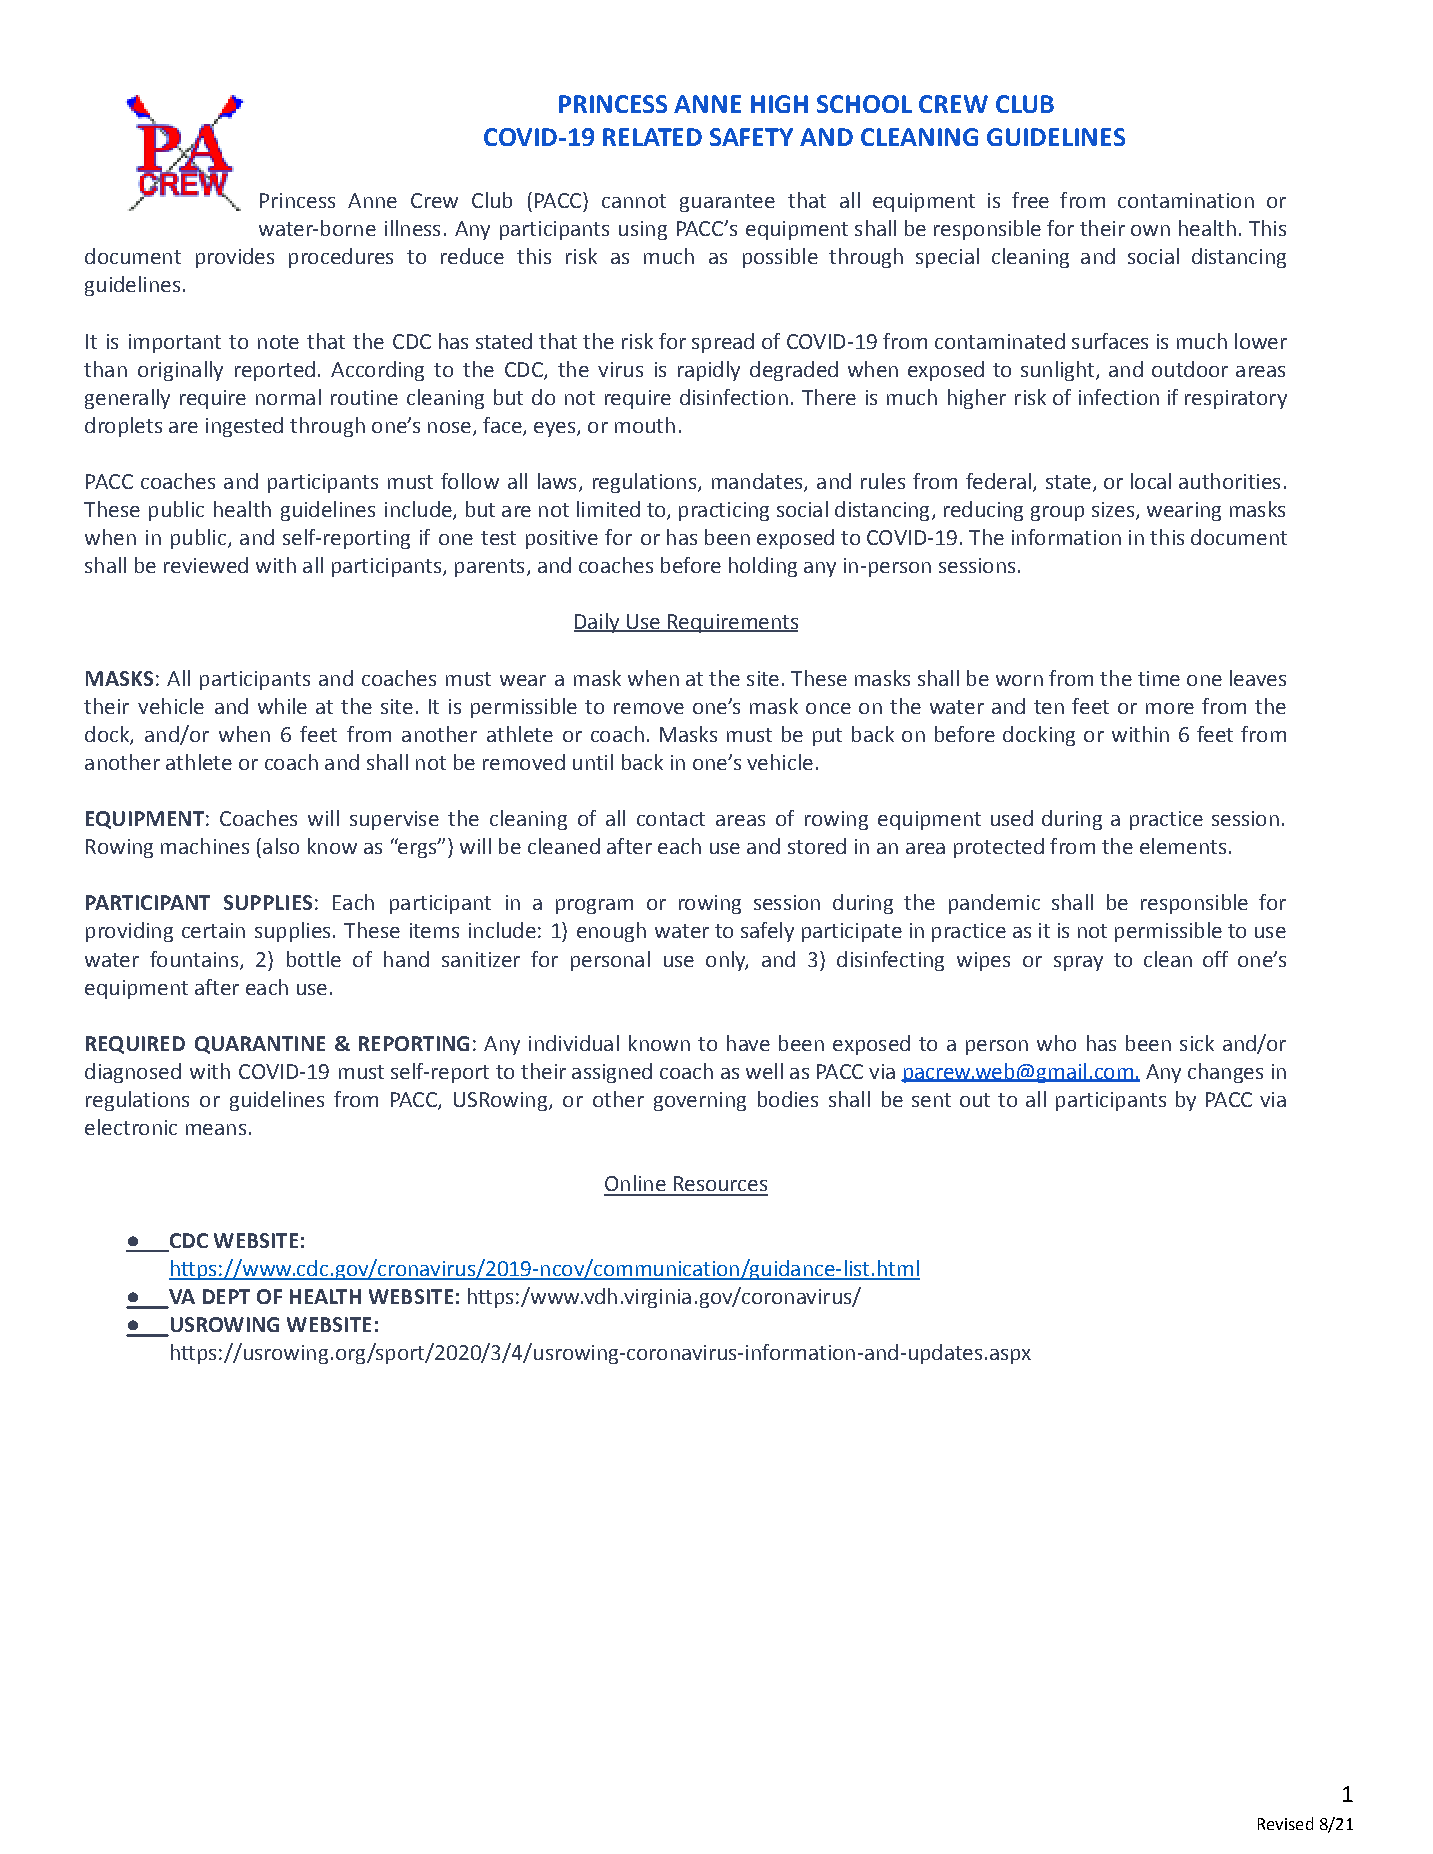 This image has height=1854, width=1433. I want to click on Revised, so click(1285, 1823).
